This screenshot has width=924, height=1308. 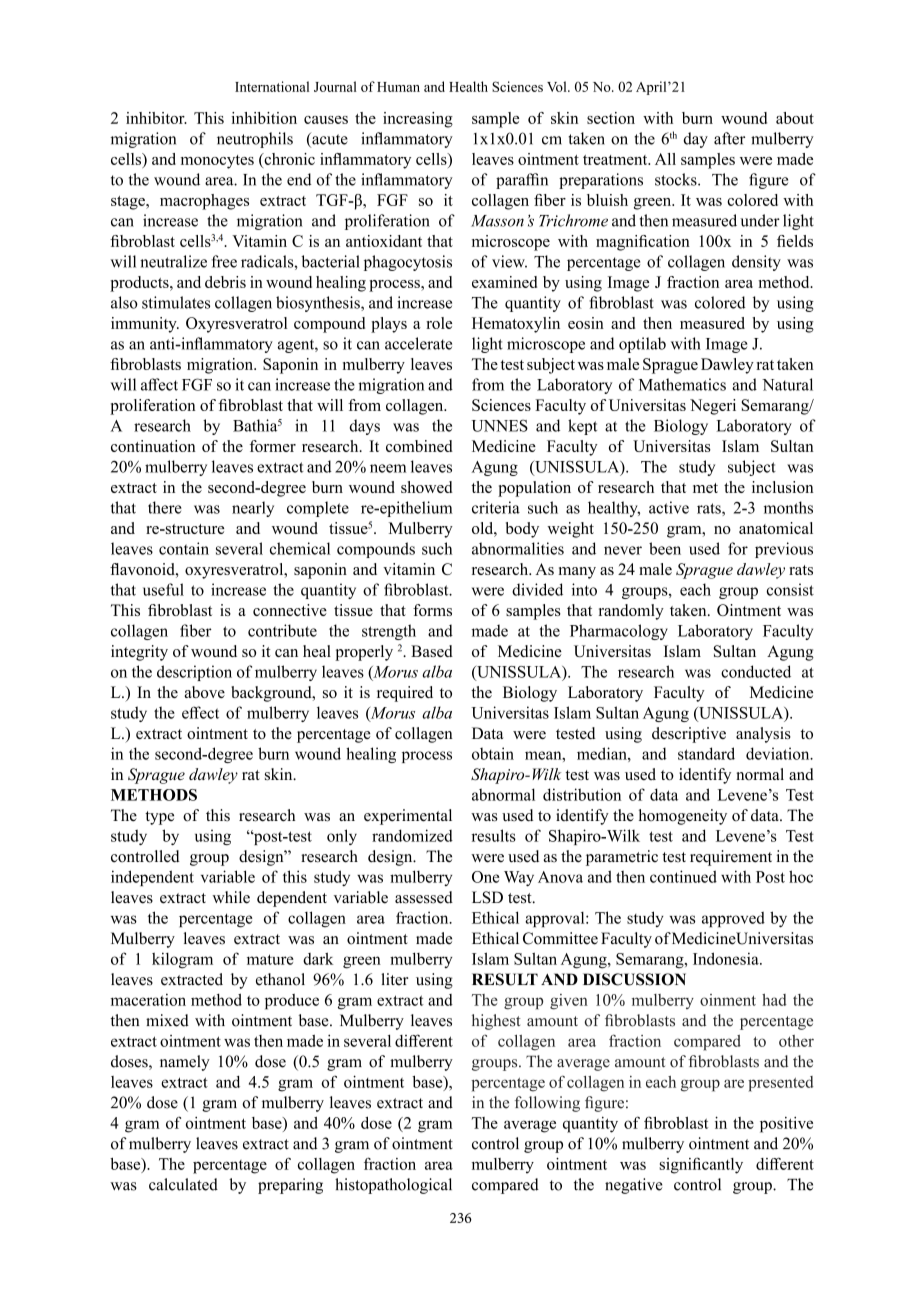 I want to click on increasing, so click(x=418, y=120).
